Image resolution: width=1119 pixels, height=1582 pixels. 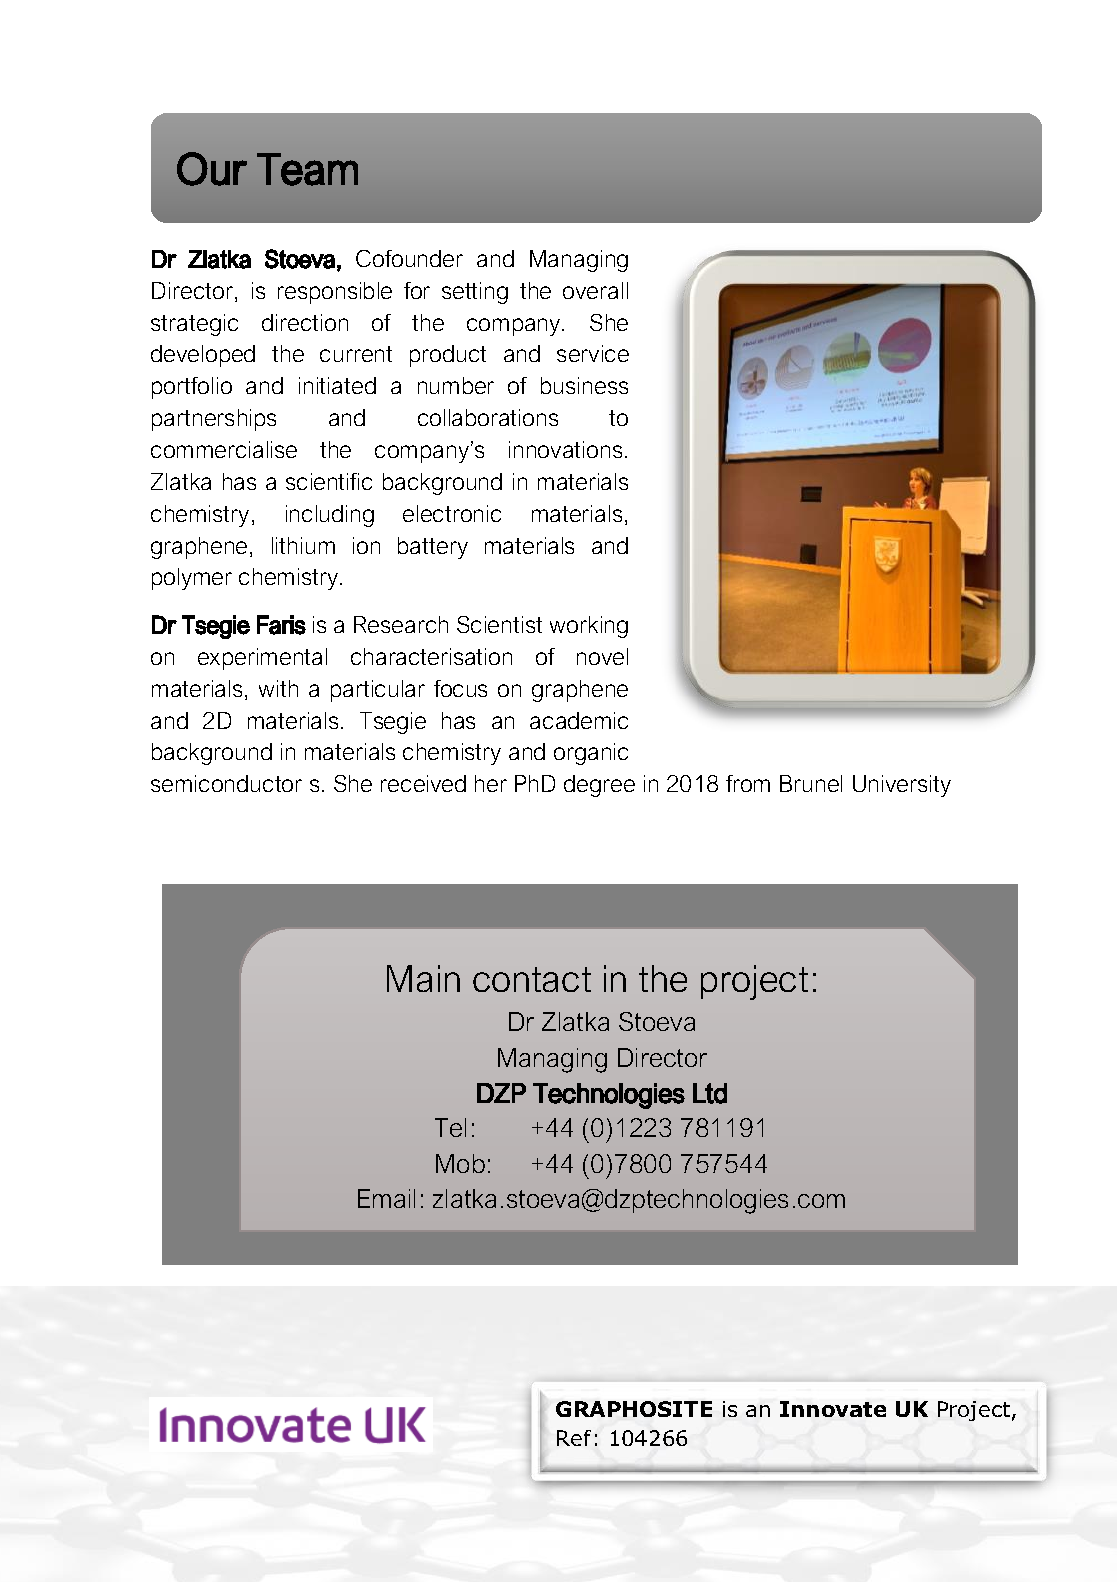 What do you see at coordinates (386, 1198) in the screenshot?
I see `Email` at bounding box center [386, 1198].
